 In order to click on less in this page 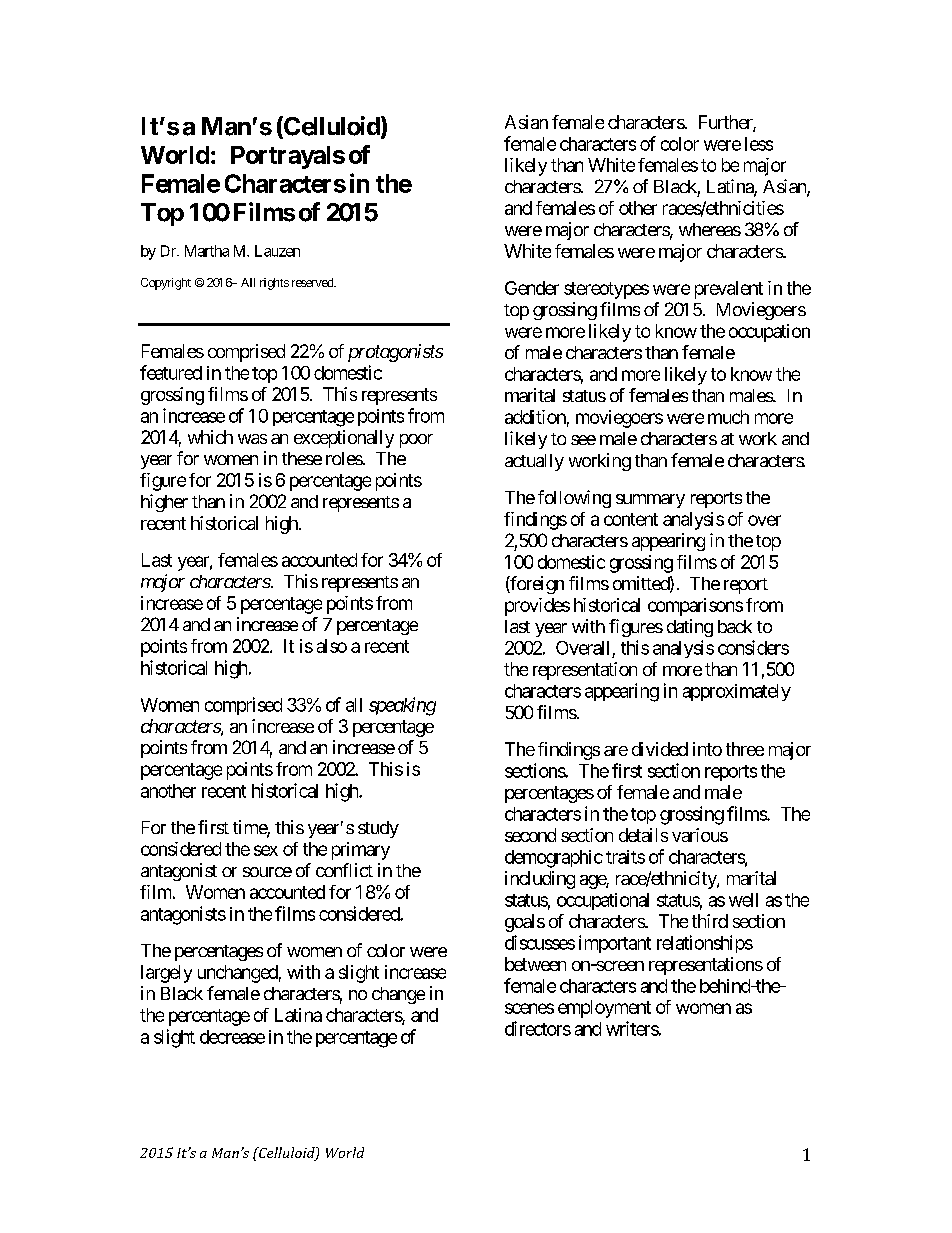, I will do `click(759, 144)`.
